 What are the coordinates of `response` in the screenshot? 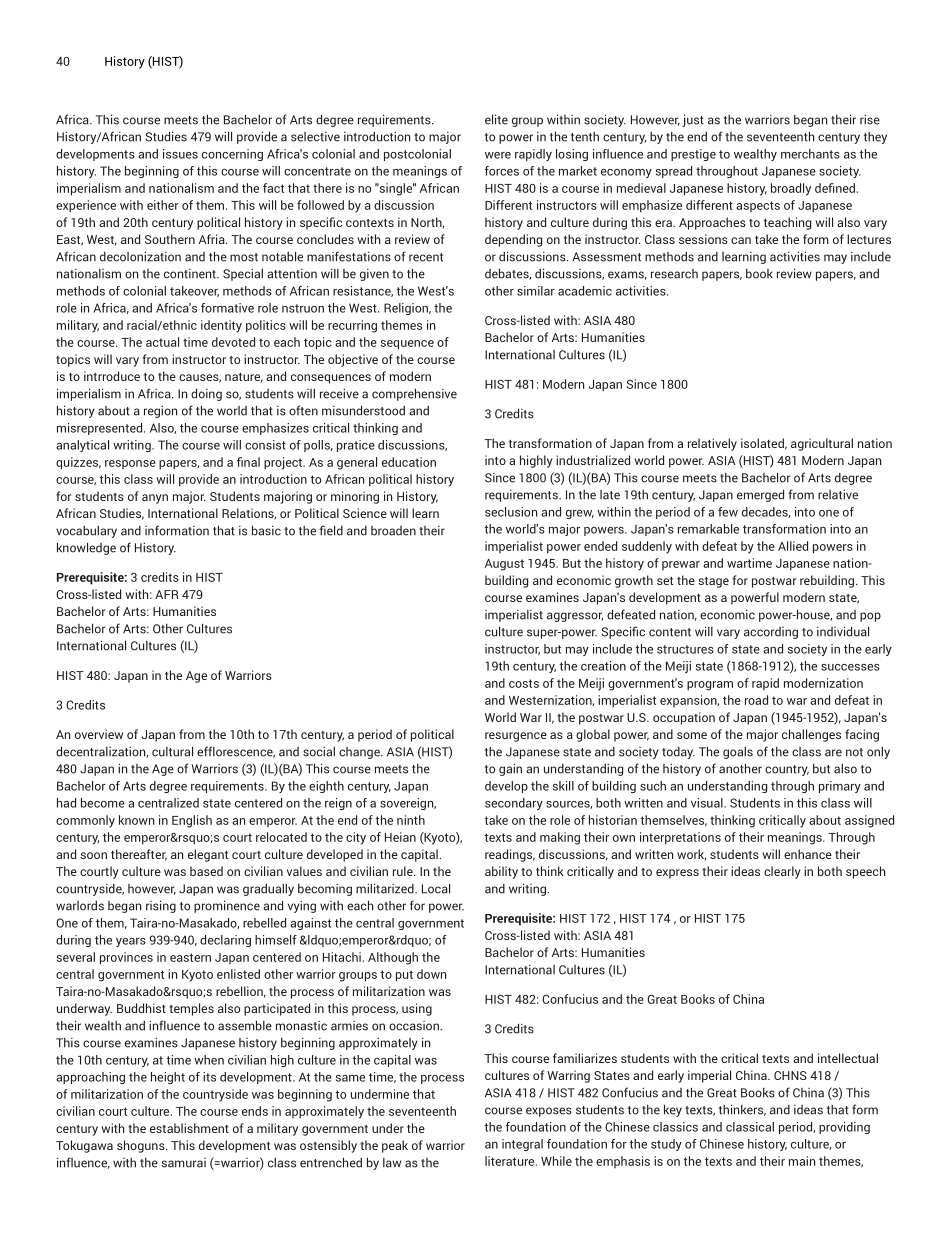 It's located at (130, 464).
